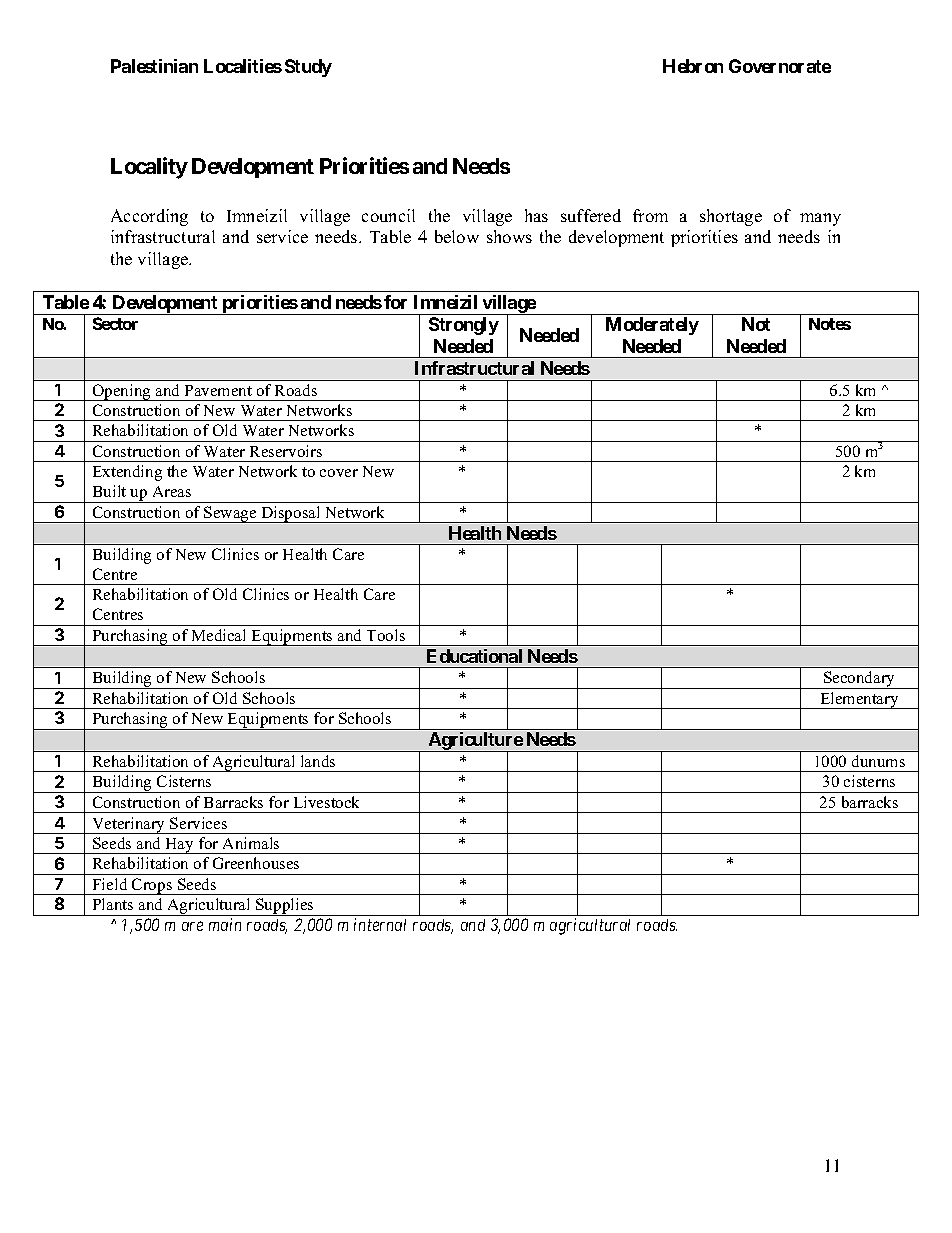  What do you see at coordinates (152, 886) in the screenshot?
I see `Crops` at bounding box center [152, 886].
